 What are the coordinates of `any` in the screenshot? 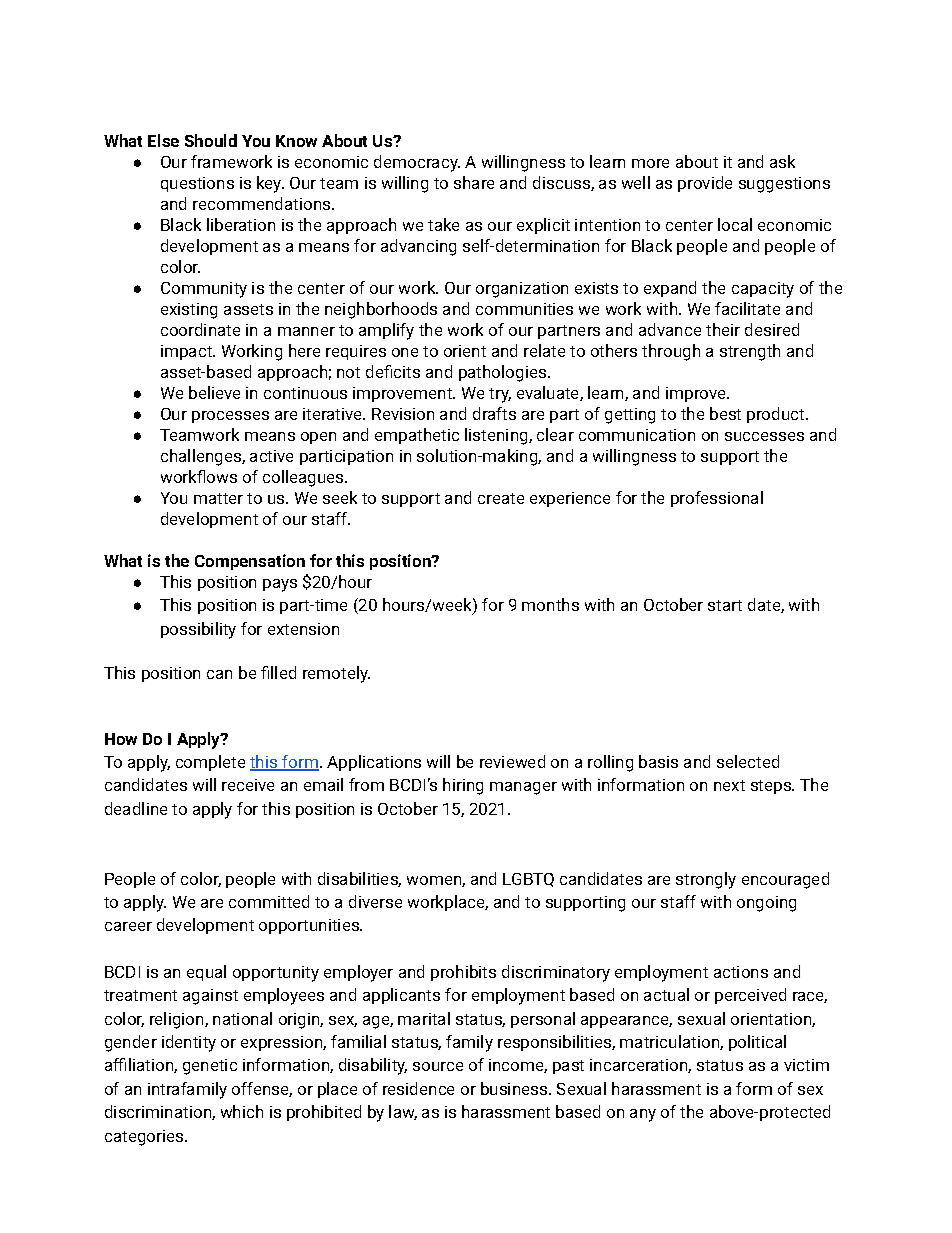 It's located at (643, 1115).
